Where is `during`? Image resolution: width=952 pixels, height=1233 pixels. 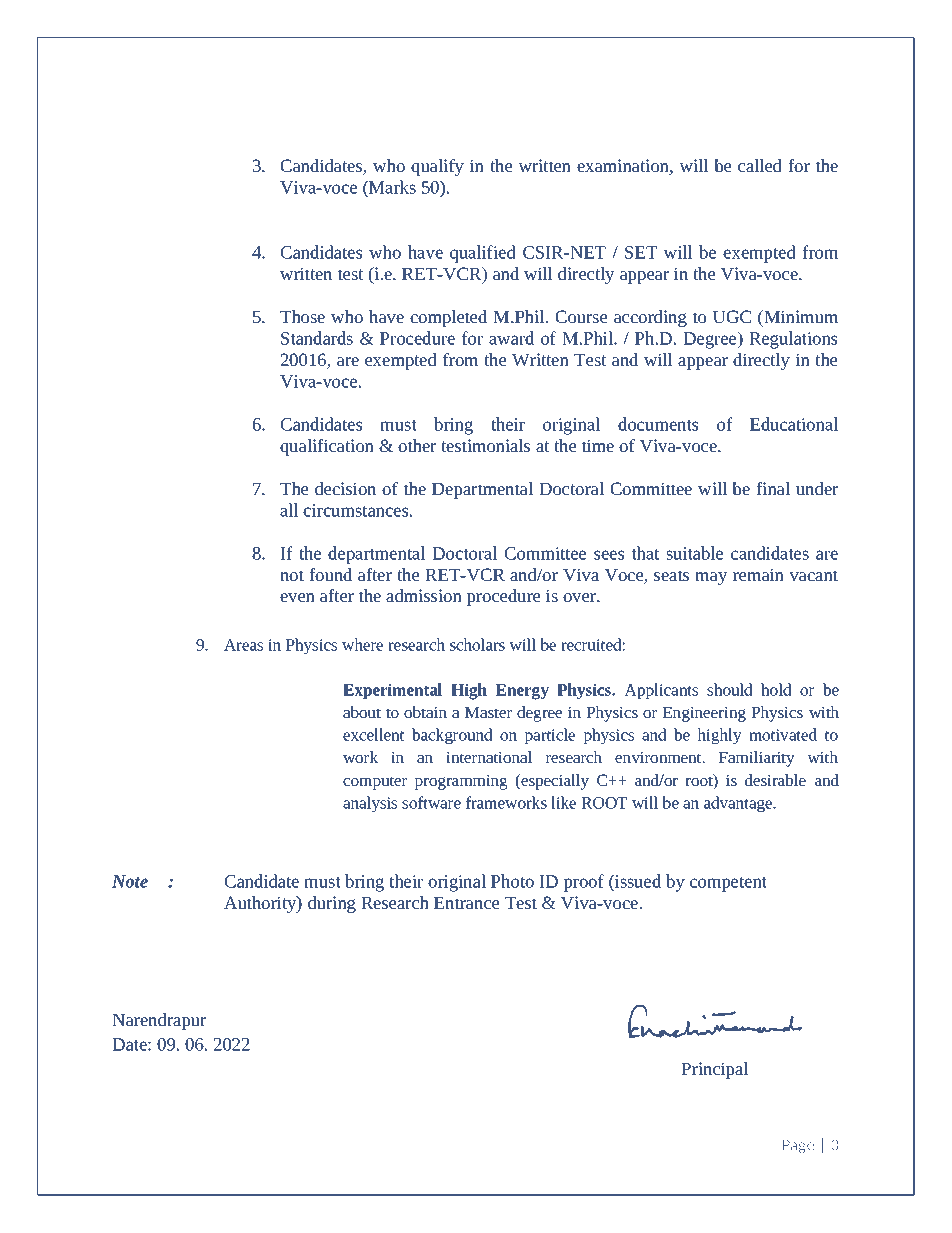
during is located at coordinates (332, 904).
